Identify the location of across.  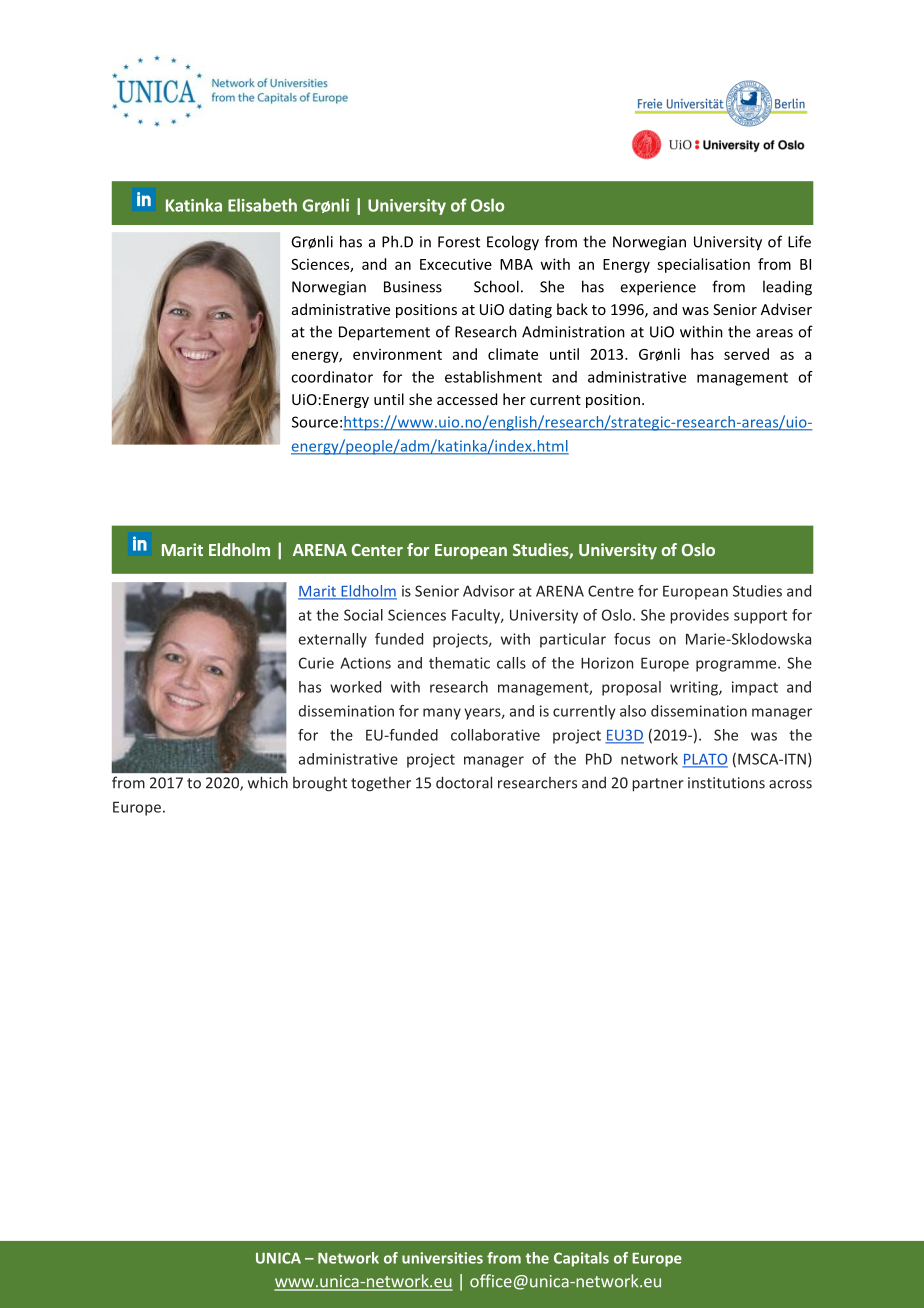
(790, 784).
